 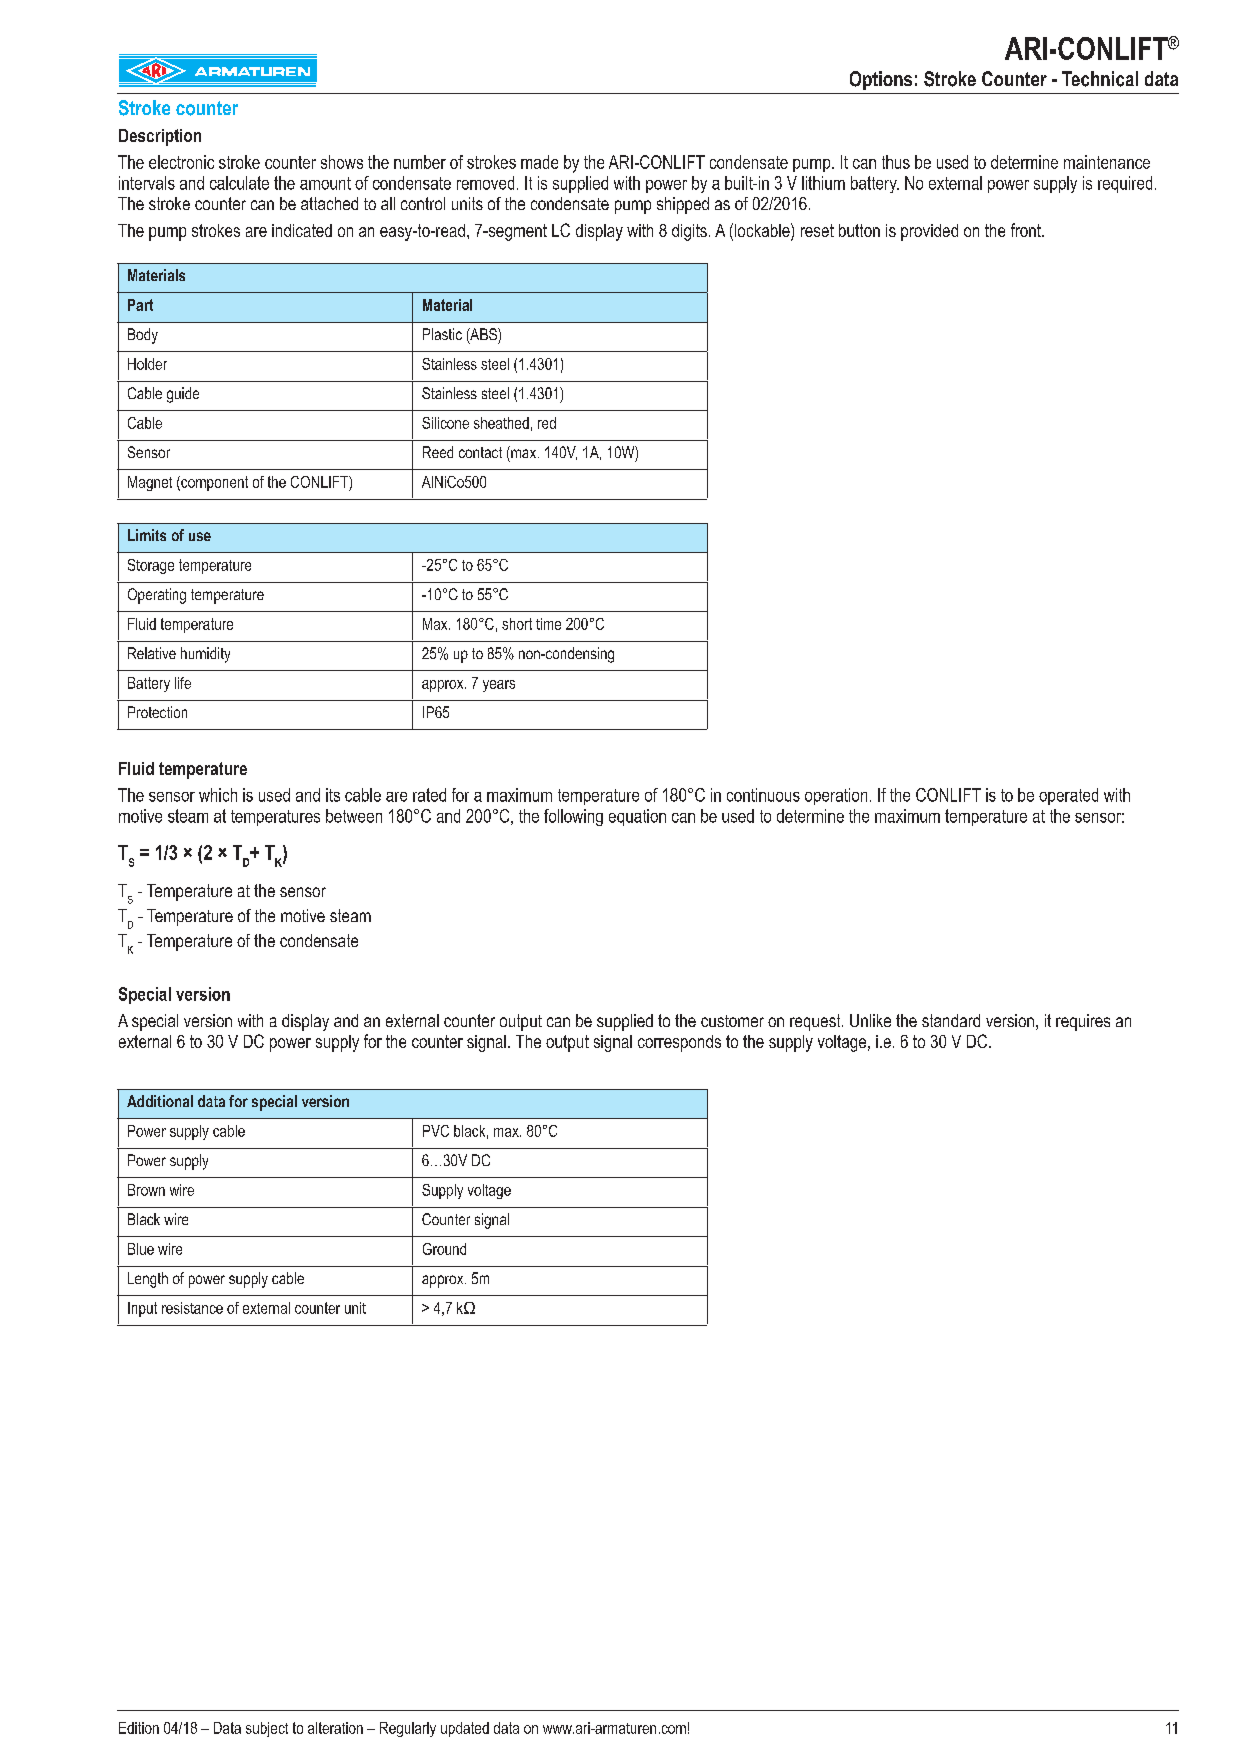 What do you see at coordinates (239, 183) in the document?
I see `calculate` at bounding box center [239, 183].
